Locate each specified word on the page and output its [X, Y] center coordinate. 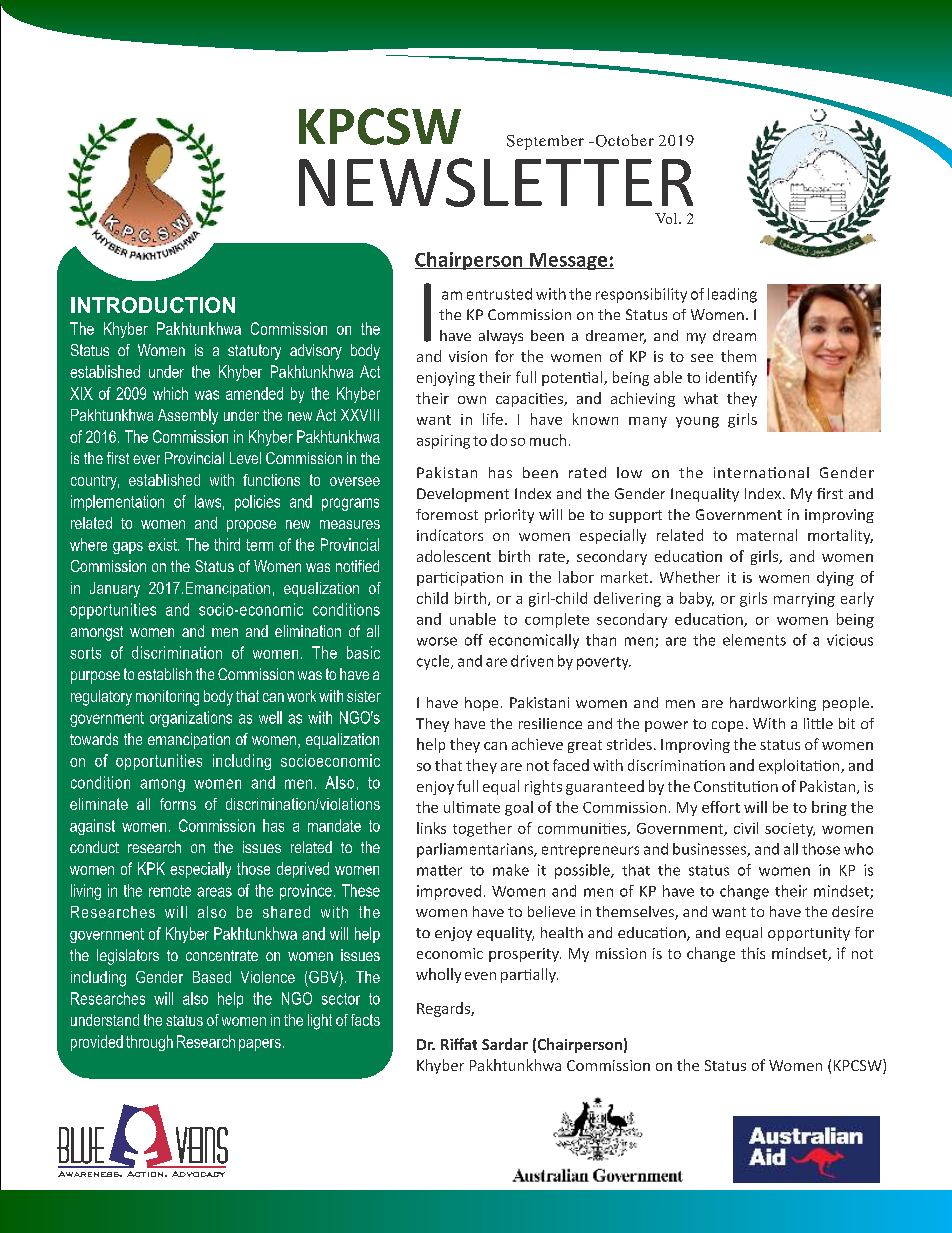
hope [481, 704]
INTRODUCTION [153, 305]
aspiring [443, 442]
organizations [191, 719]
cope [727, 726]
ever [146, 459]
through [149, 1043]
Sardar [505, 1044]
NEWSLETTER [496, 182]
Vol [667, 218]
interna [739, 472]
